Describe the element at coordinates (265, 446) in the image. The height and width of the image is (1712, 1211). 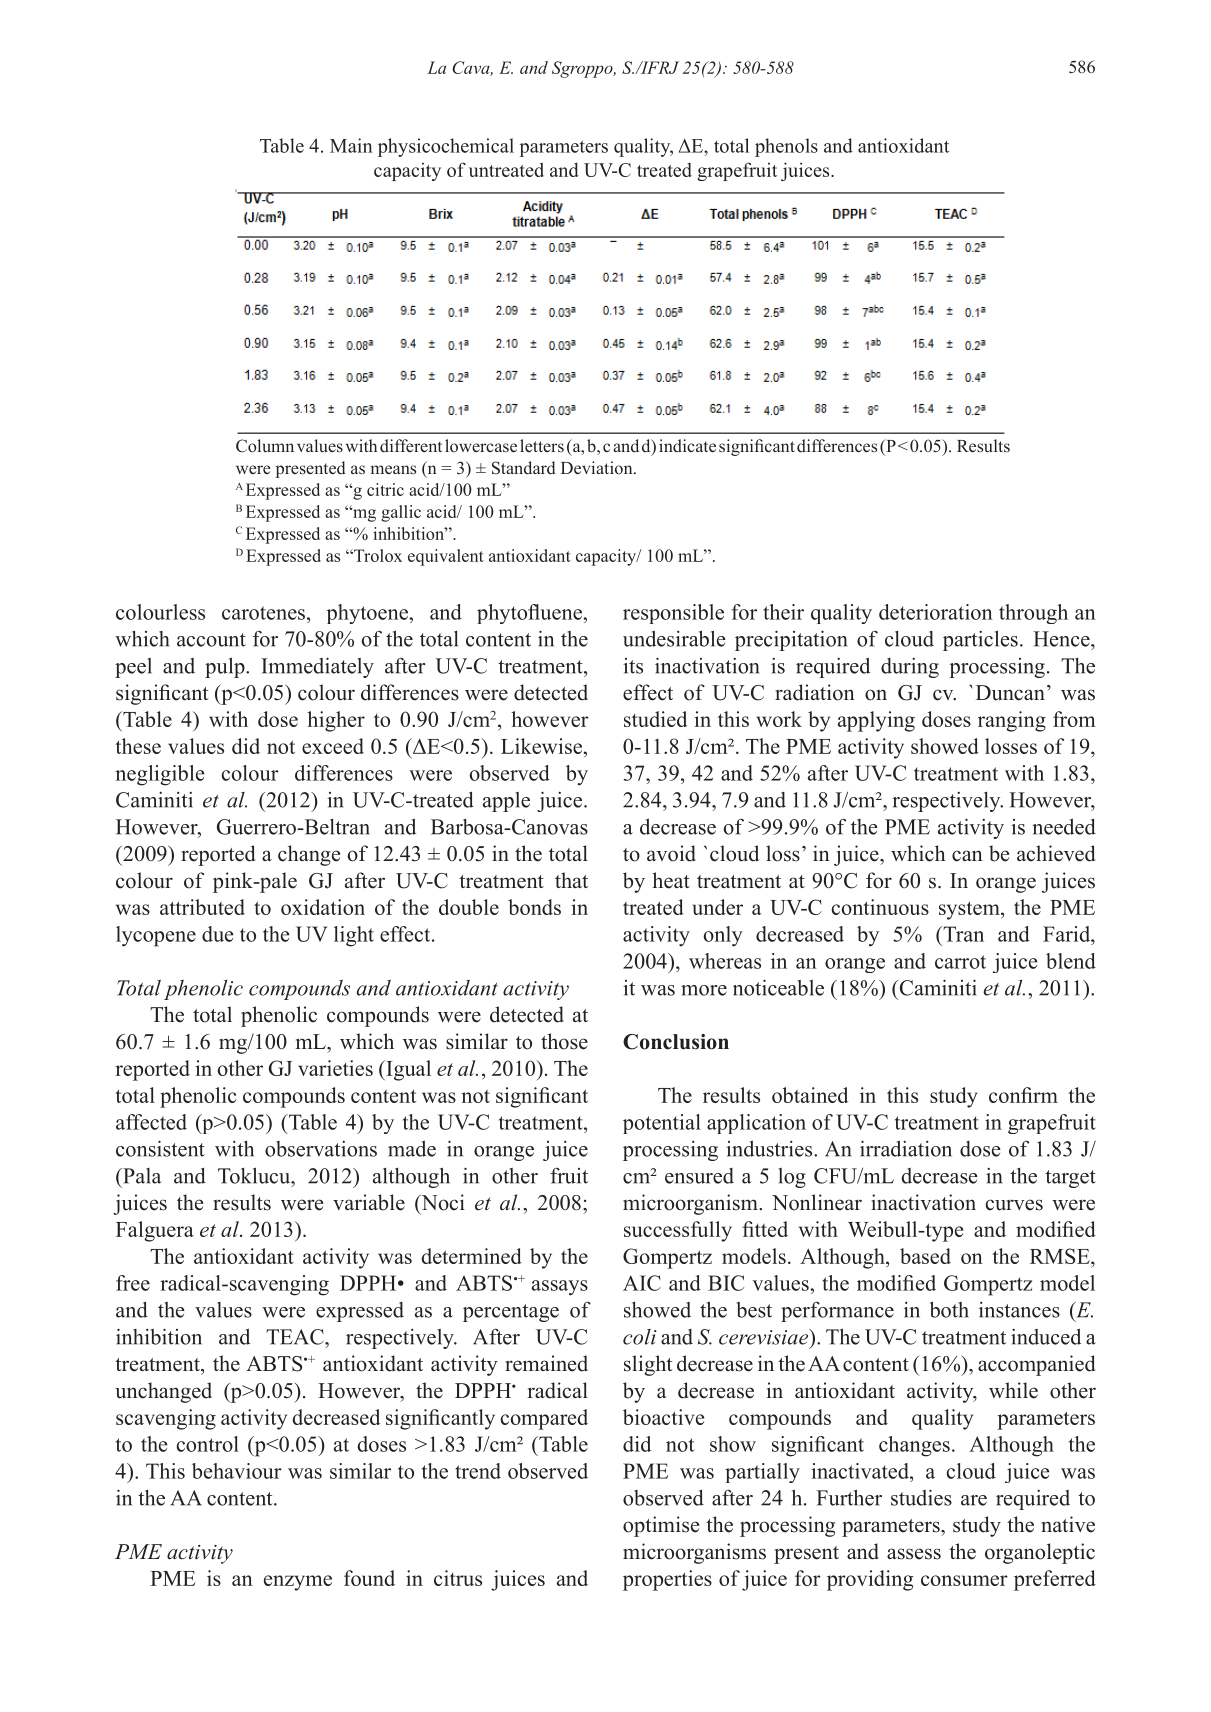
I see `Column` at that location.
